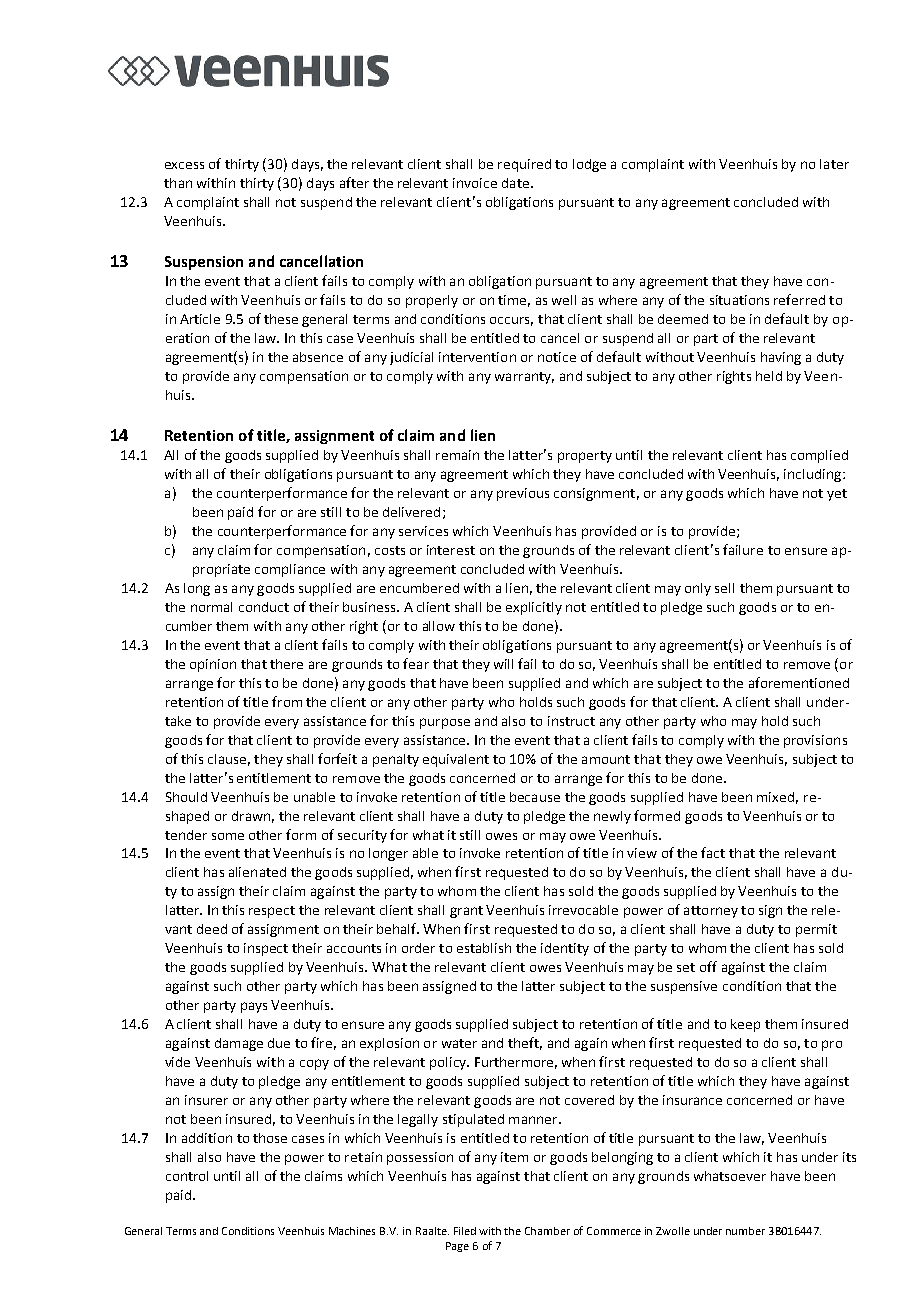 Image resolution: width=924 pixels, height=1308 pixels. Describe the element at coordinates (287, 701) in the page. I see `from` at that location.
